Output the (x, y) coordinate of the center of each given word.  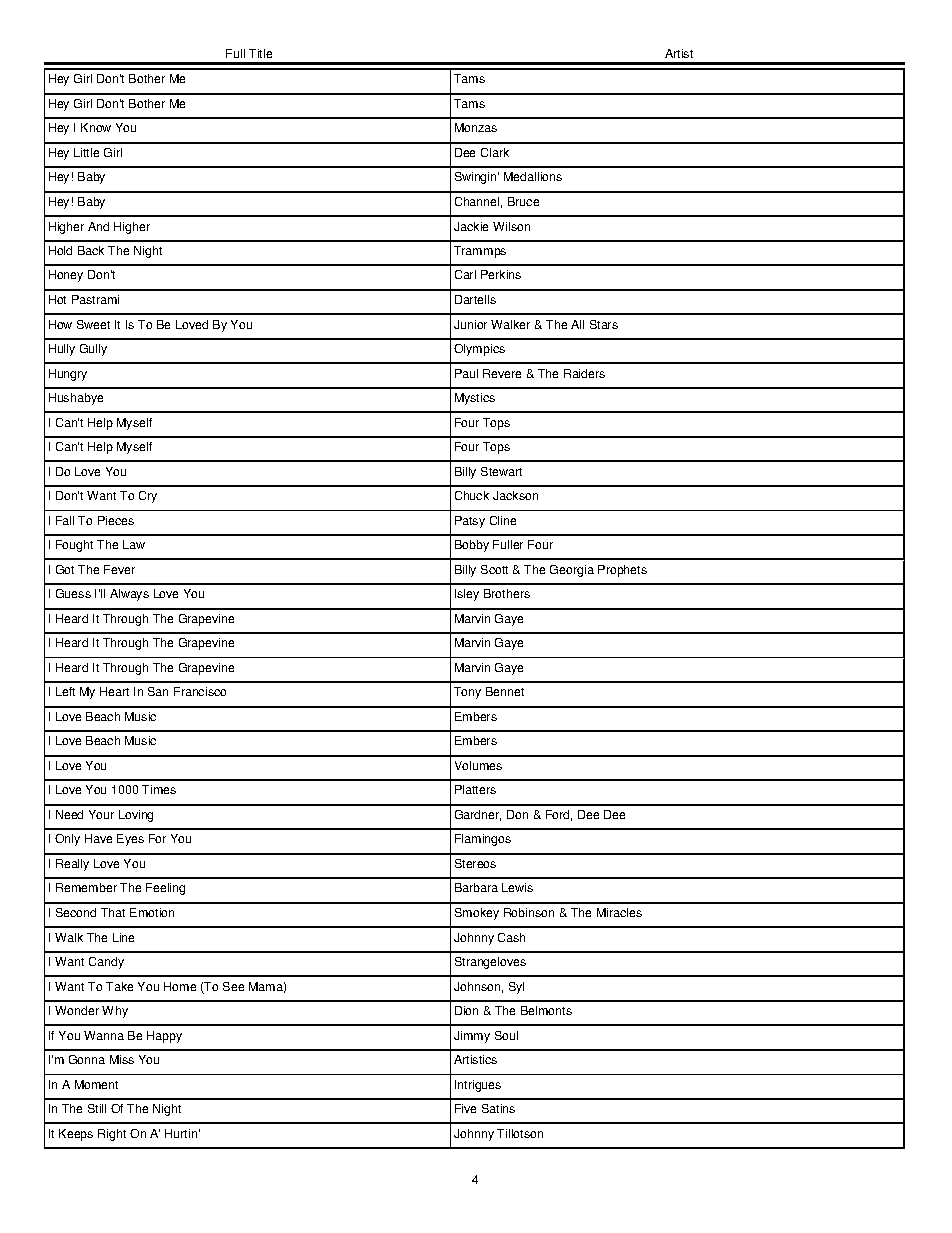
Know (96, 127)
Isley (467, 595)
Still (97, 1108)
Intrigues (478, 1086)
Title (260, 53)
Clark (495, 152)
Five (465, 1108)
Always (129, 595)
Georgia (572, 571)
